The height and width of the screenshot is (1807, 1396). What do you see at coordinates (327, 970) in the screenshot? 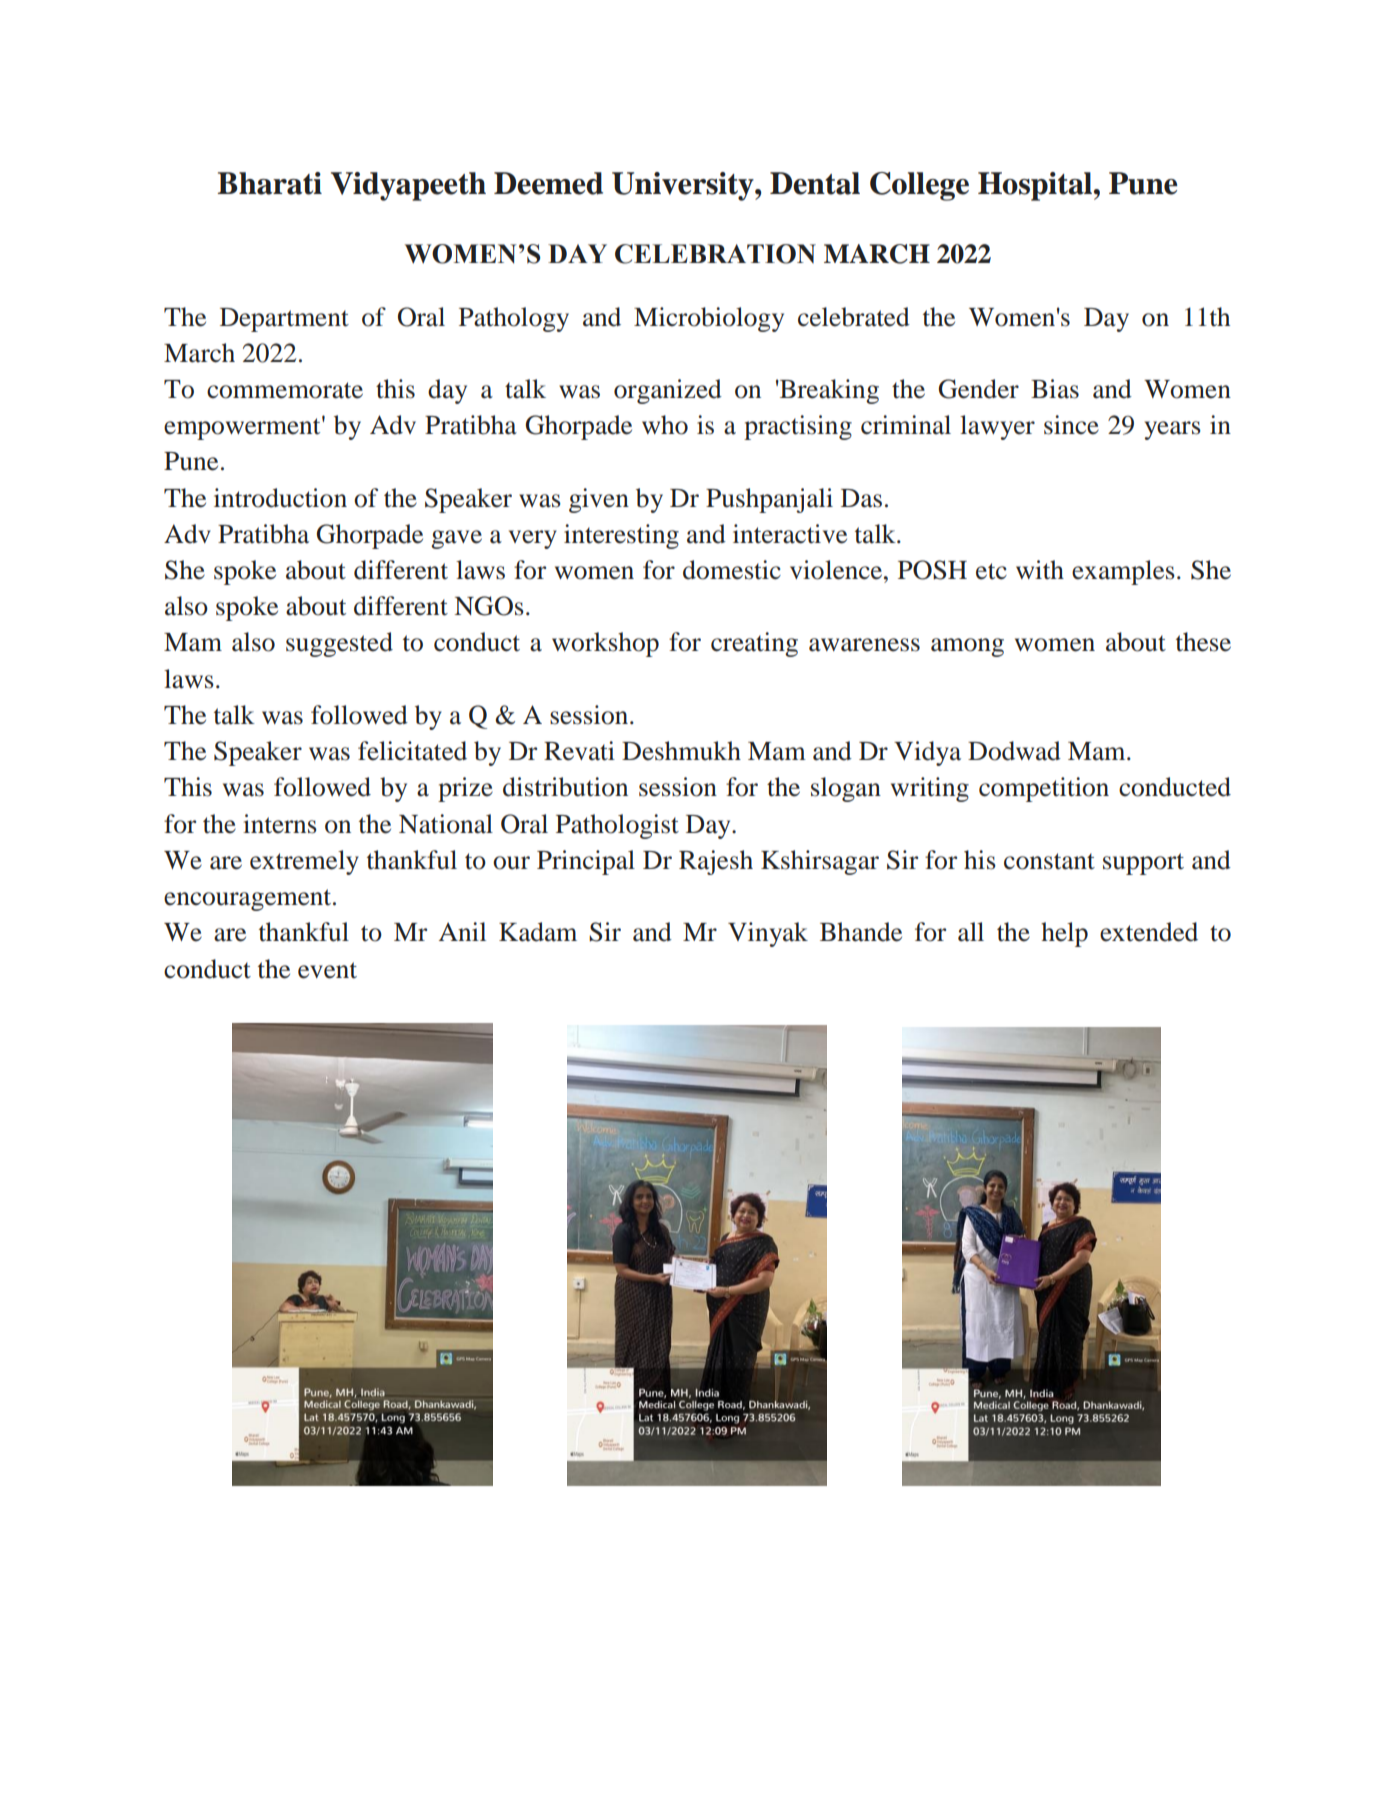
I see `event` at bounding box center [327, 970].
